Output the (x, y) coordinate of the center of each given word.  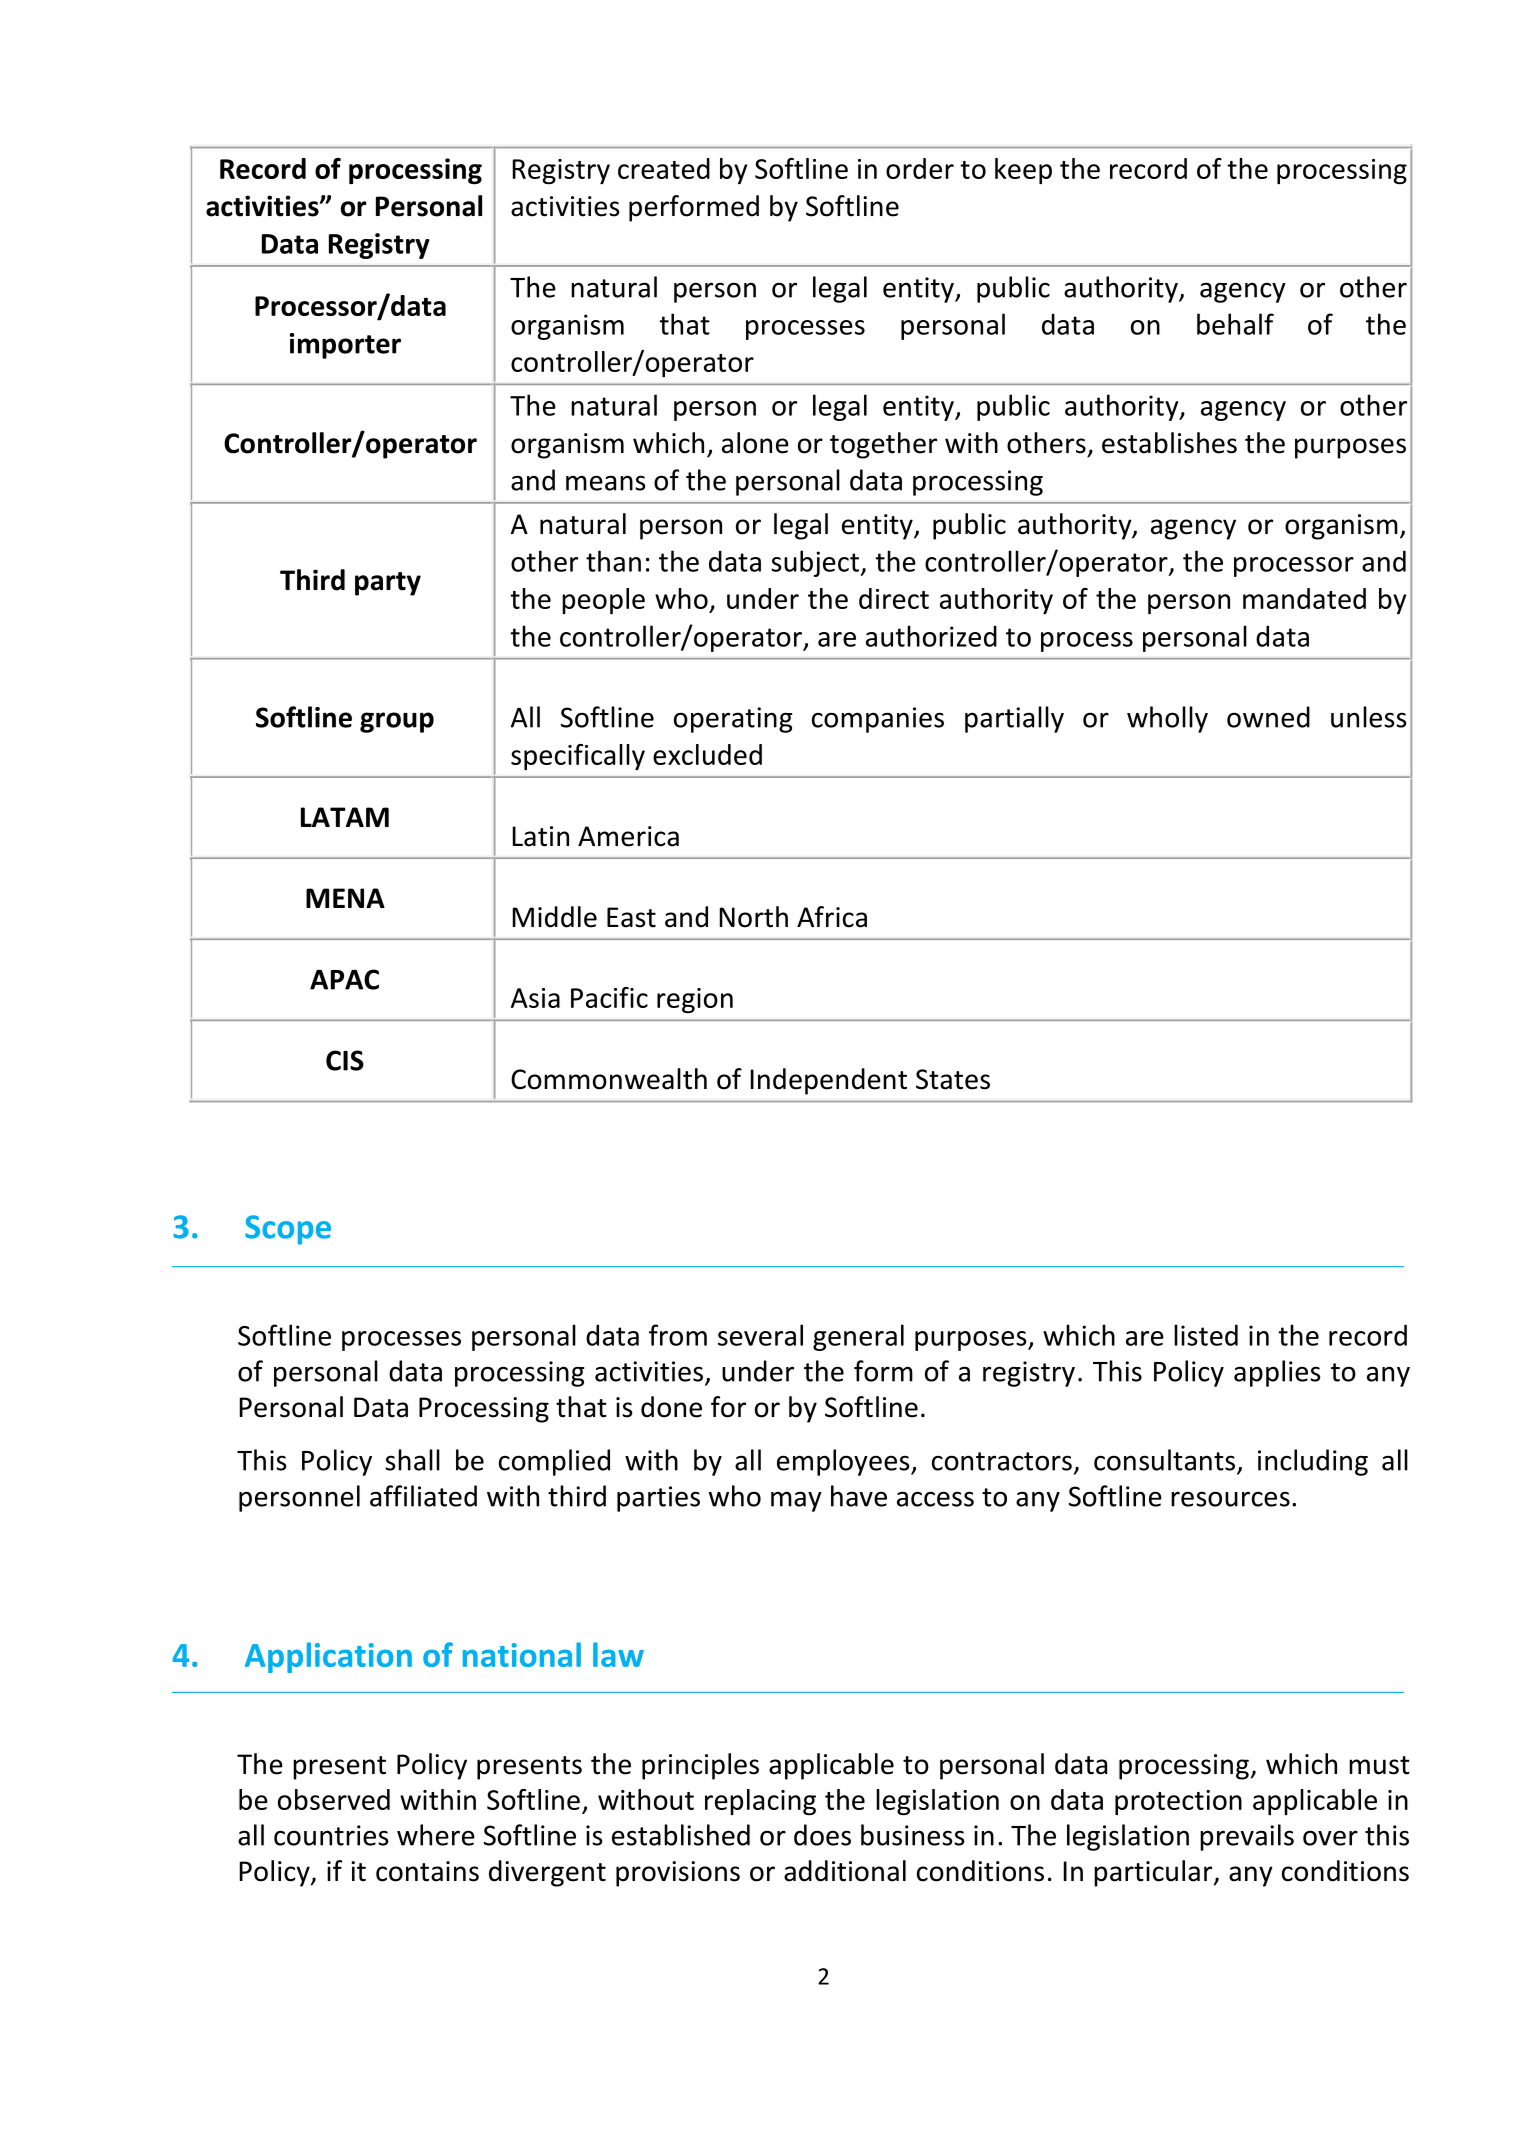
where (436, 1835)
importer (345, 346)
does (822, 1835)
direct (894, 598)
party (388, 584)
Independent (829, 1081)
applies (1277, 1373)
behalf (1235, 324)
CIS (345, 1060)
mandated (1304, 598)
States (953, 1079)
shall (412, 1460)
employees (844, 1462)
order (920, 168)
